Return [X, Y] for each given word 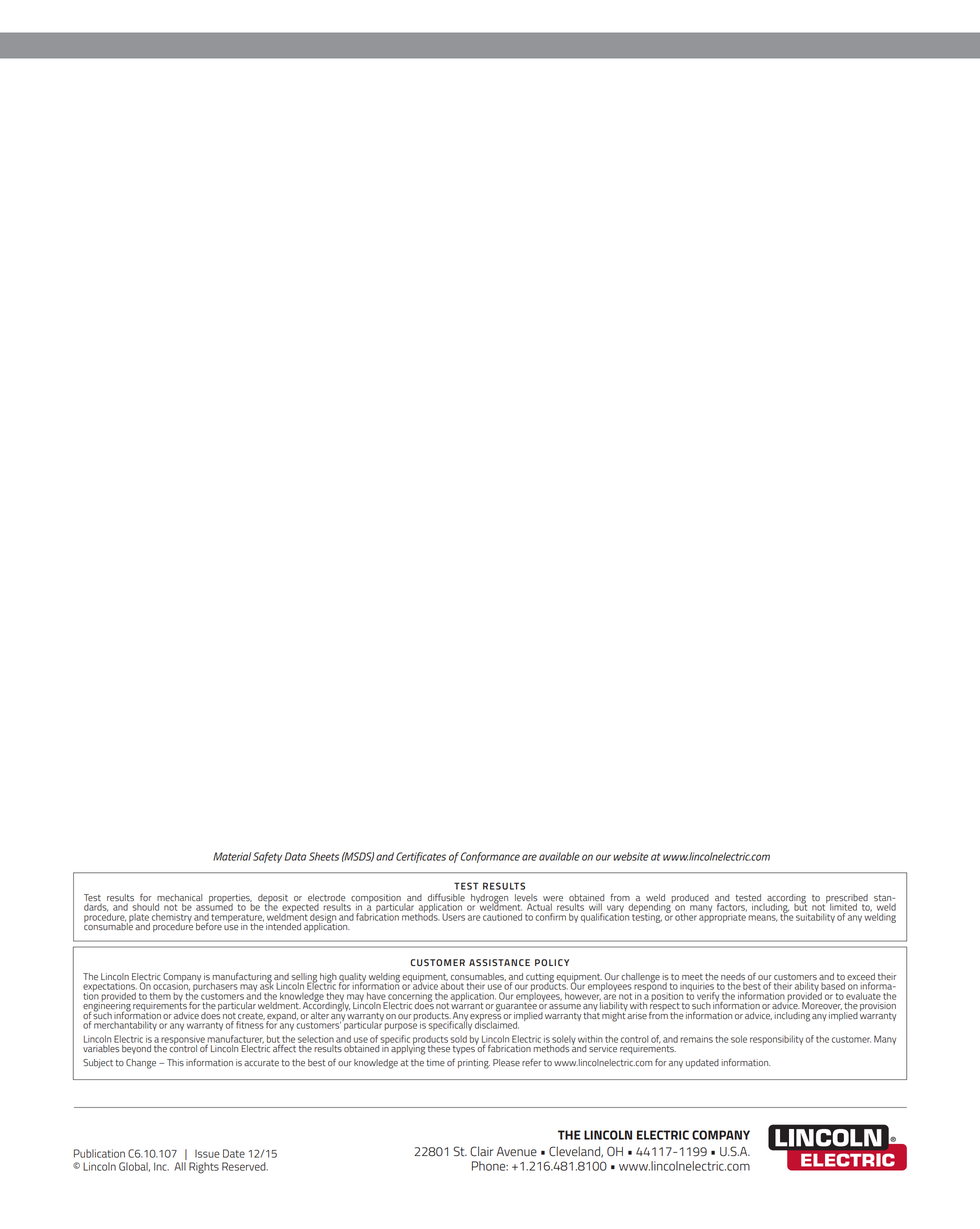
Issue [207, 1154]
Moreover [822, 1006]
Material [232, 856]
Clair [482, 1151]
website [631, 856]
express [485, 1017]
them [160, 996]
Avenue [517, 1152]
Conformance [490, 857]
